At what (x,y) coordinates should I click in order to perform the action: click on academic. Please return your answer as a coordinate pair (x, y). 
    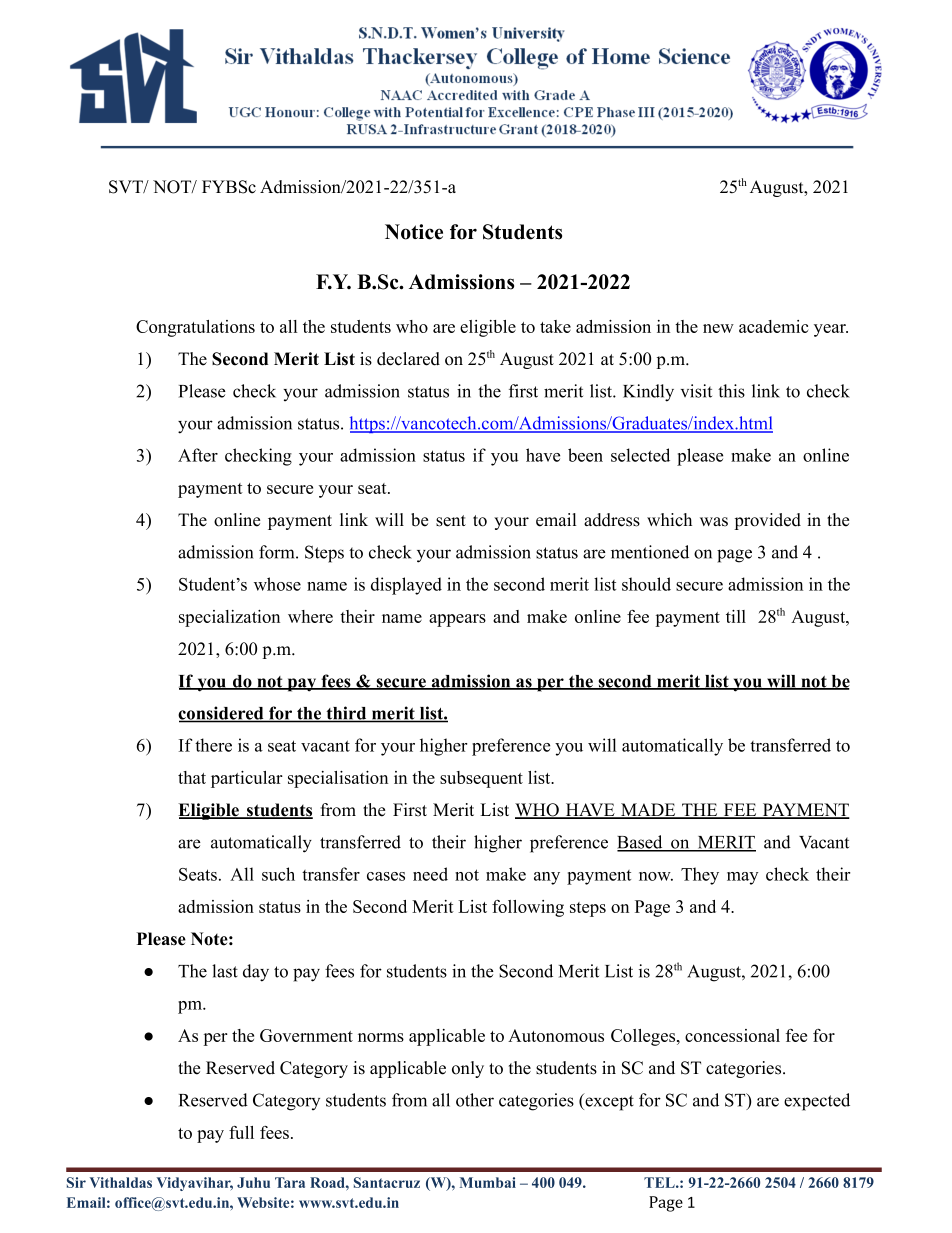
    Looking at the image, I should click on (773, 326).
